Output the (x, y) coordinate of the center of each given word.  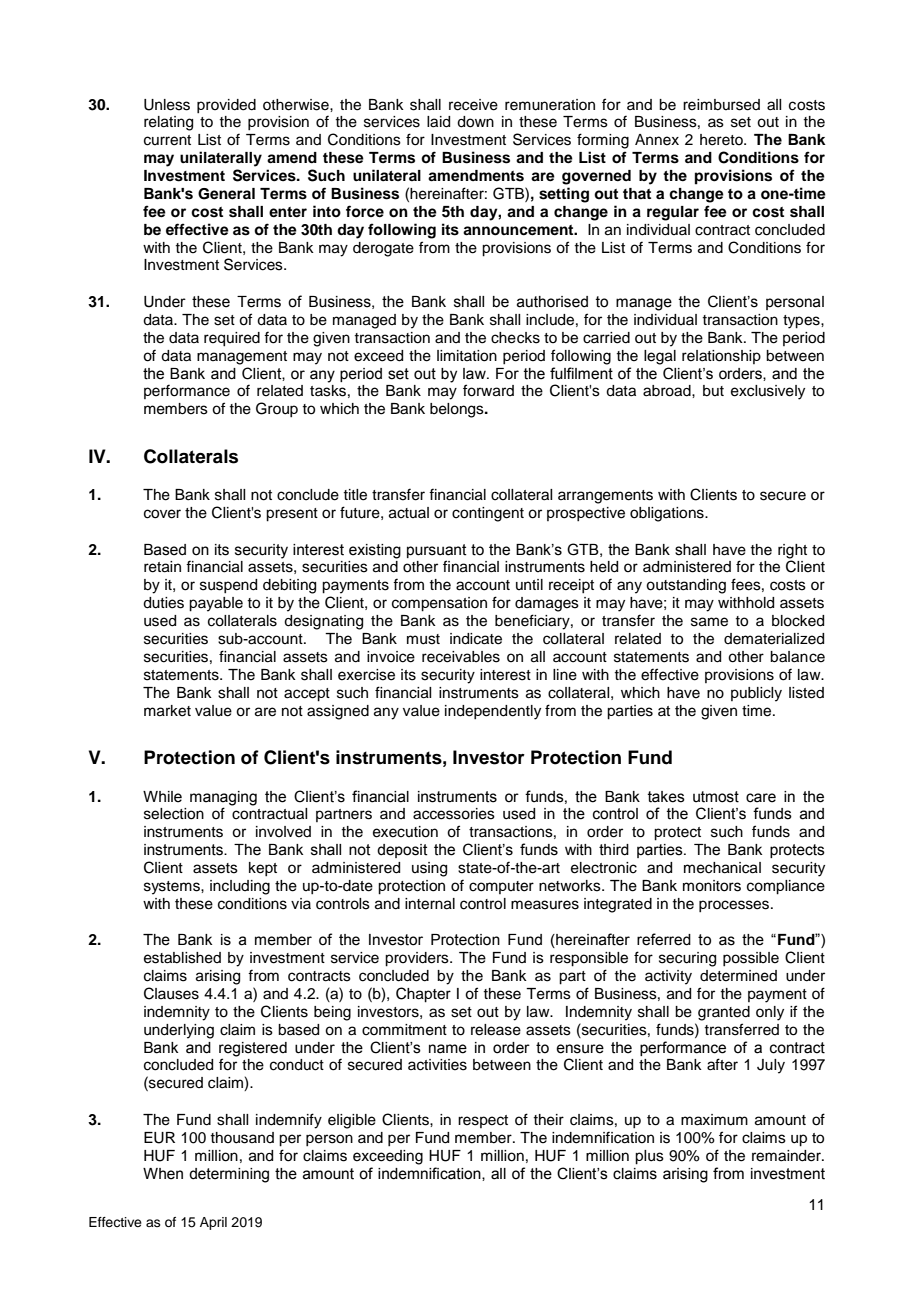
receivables (461, 657)
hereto (722, 140)
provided (226, 106)
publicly (756, 694)
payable (216, 604)
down (475, 122)
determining (229, 1175)
